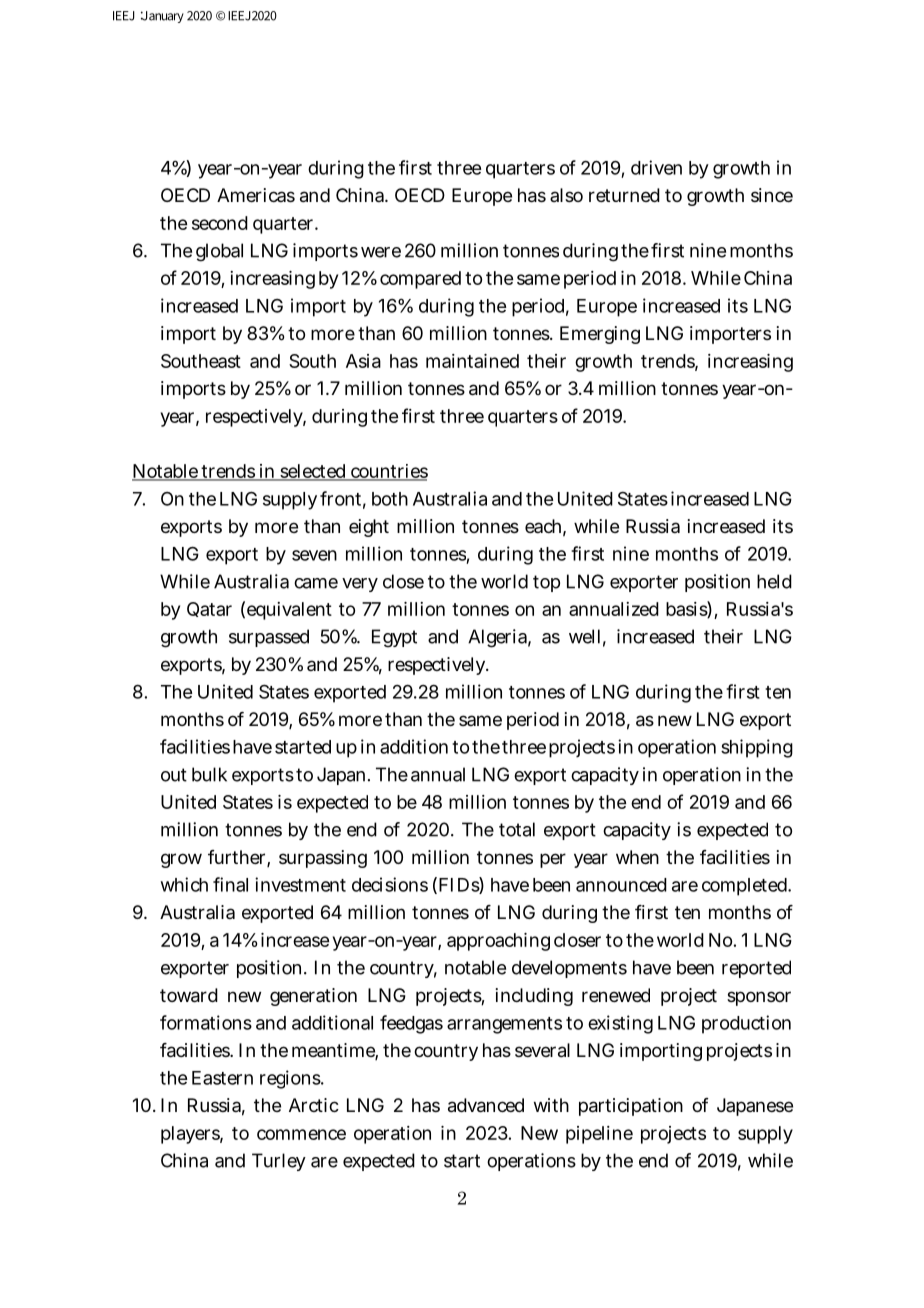 Image resolution: width=924 pixels, height=1308 pixels. Describe the element at coordinates (656, 167) in the screenshot. I see `driven` at that location.
